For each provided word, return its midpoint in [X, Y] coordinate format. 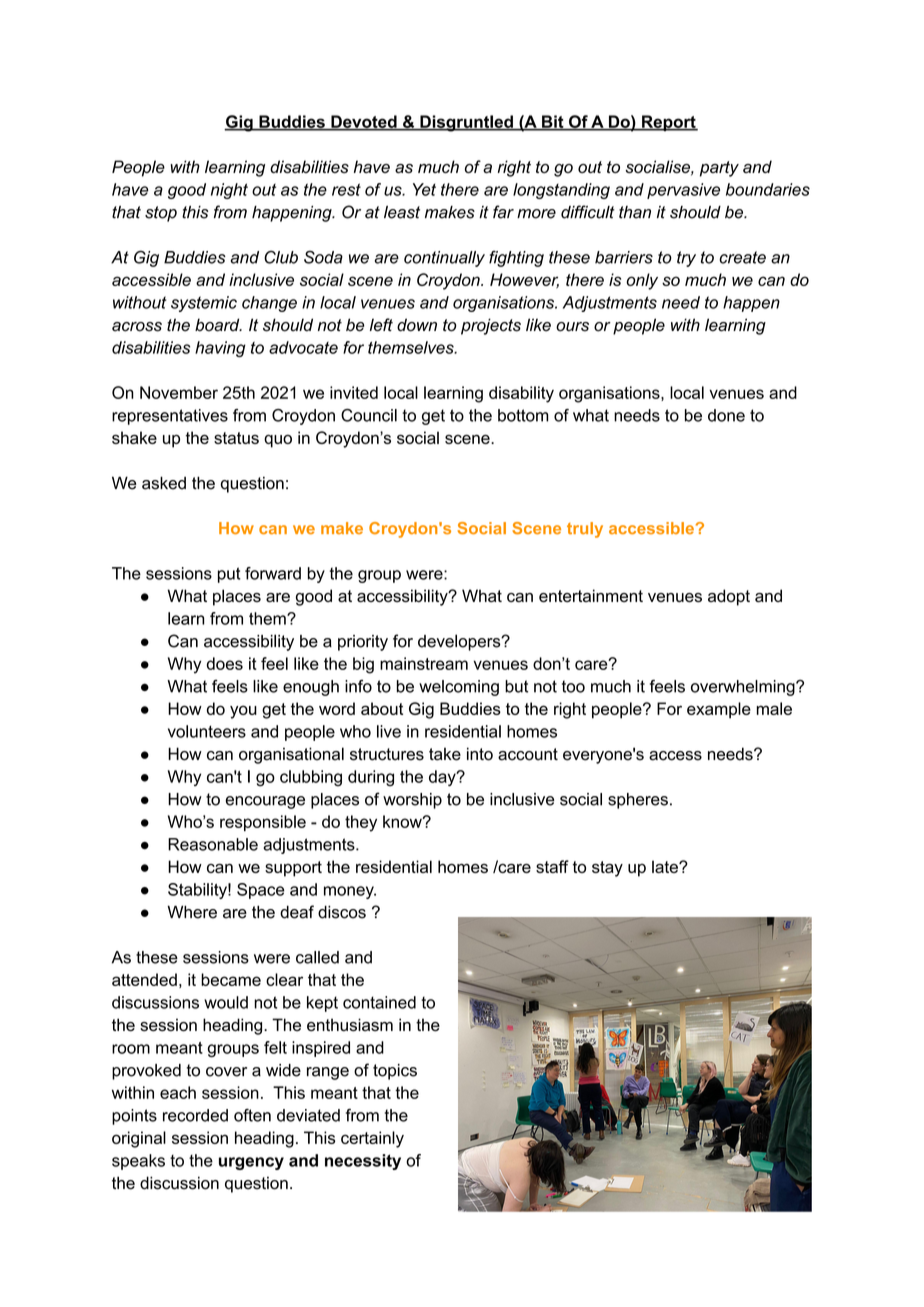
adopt [729, 597]
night [229, 191]
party [719, 169]
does [225, 663]
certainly [372, 1139]
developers [460, 642]
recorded [195, 1115]
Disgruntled [466, 123]
